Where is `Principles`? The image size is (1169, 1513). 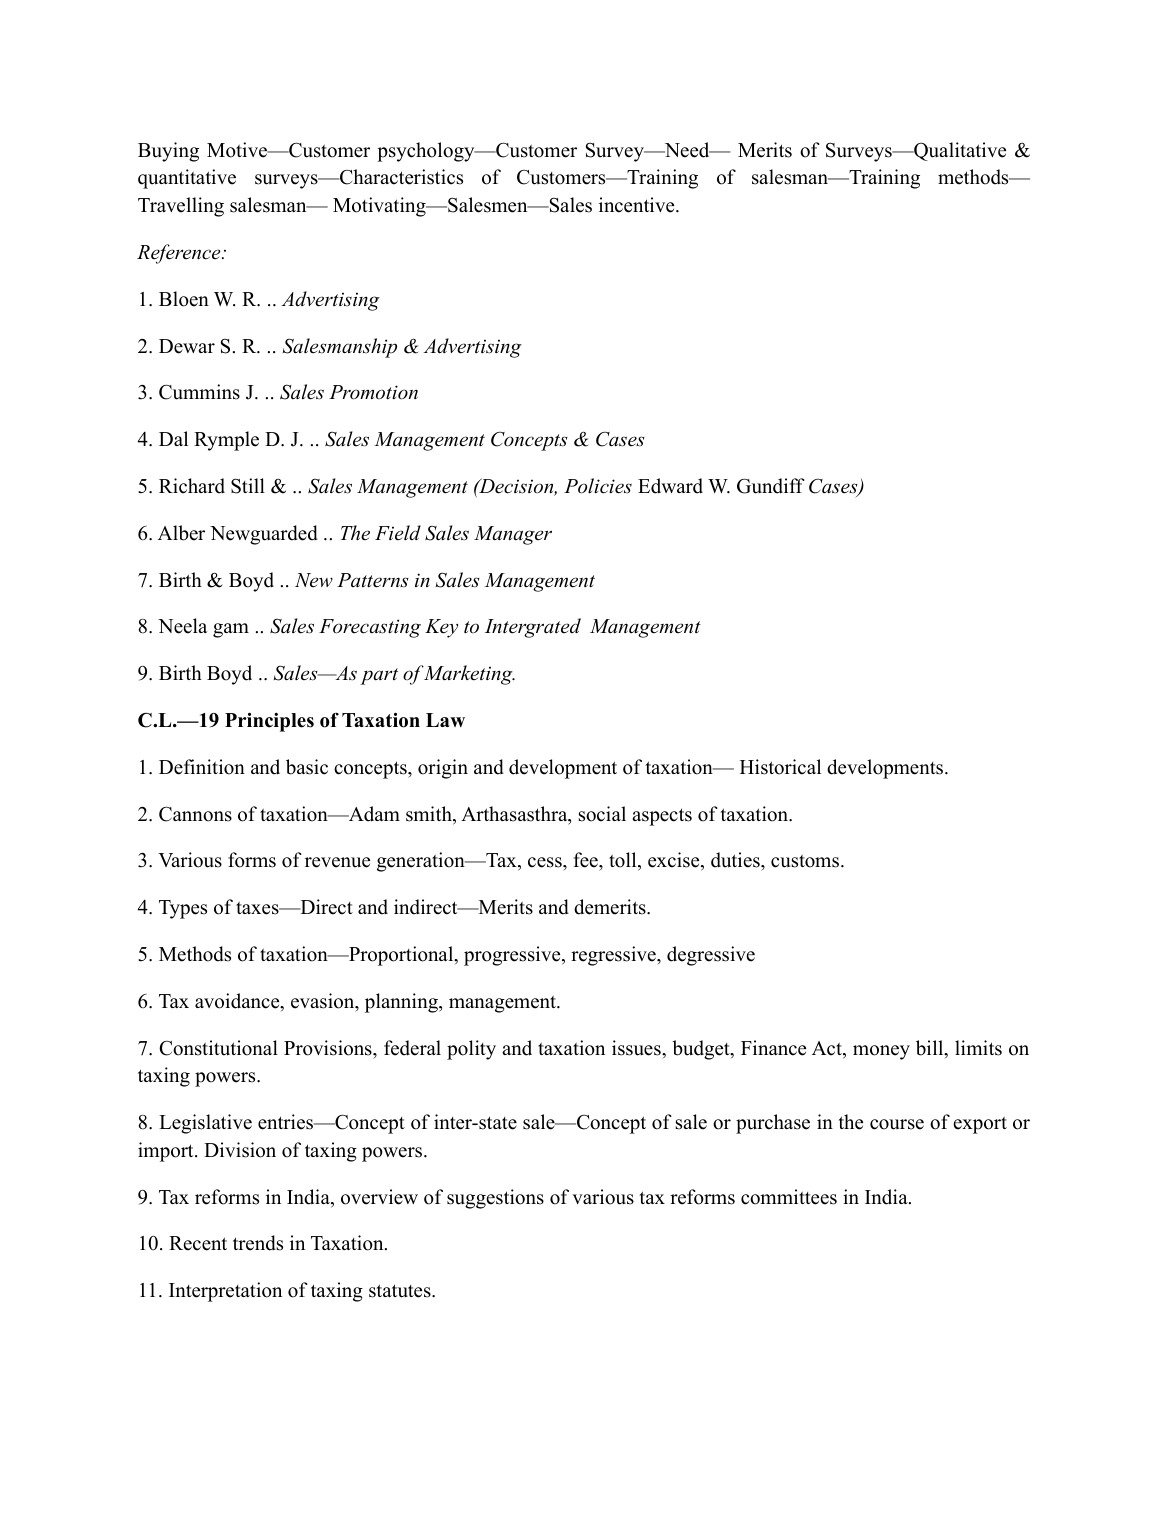 Principles is located at coordinates (269, 722).
